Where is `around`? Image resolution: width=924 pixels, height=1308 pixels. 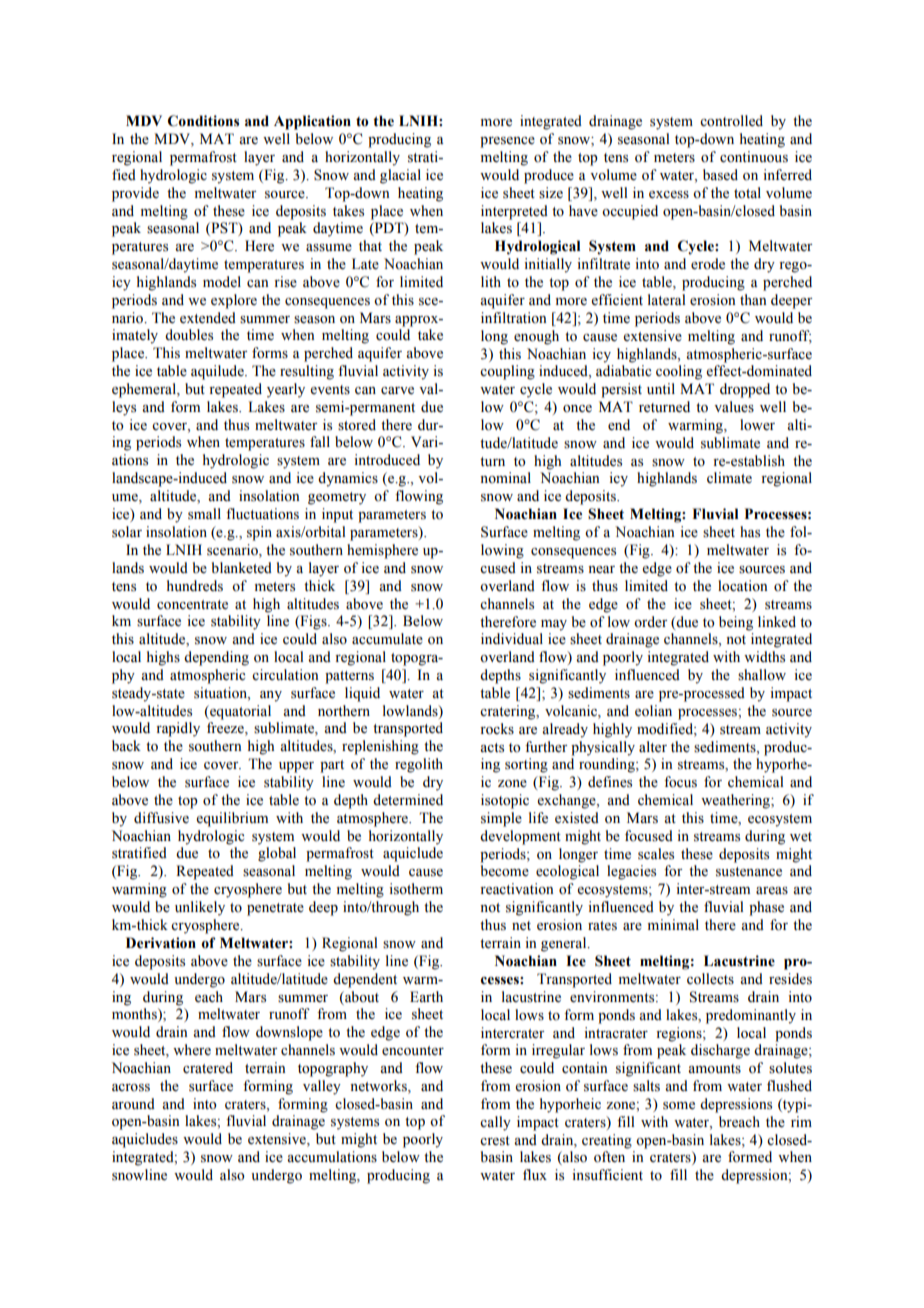
around is located at coordinates (133, 1104).
